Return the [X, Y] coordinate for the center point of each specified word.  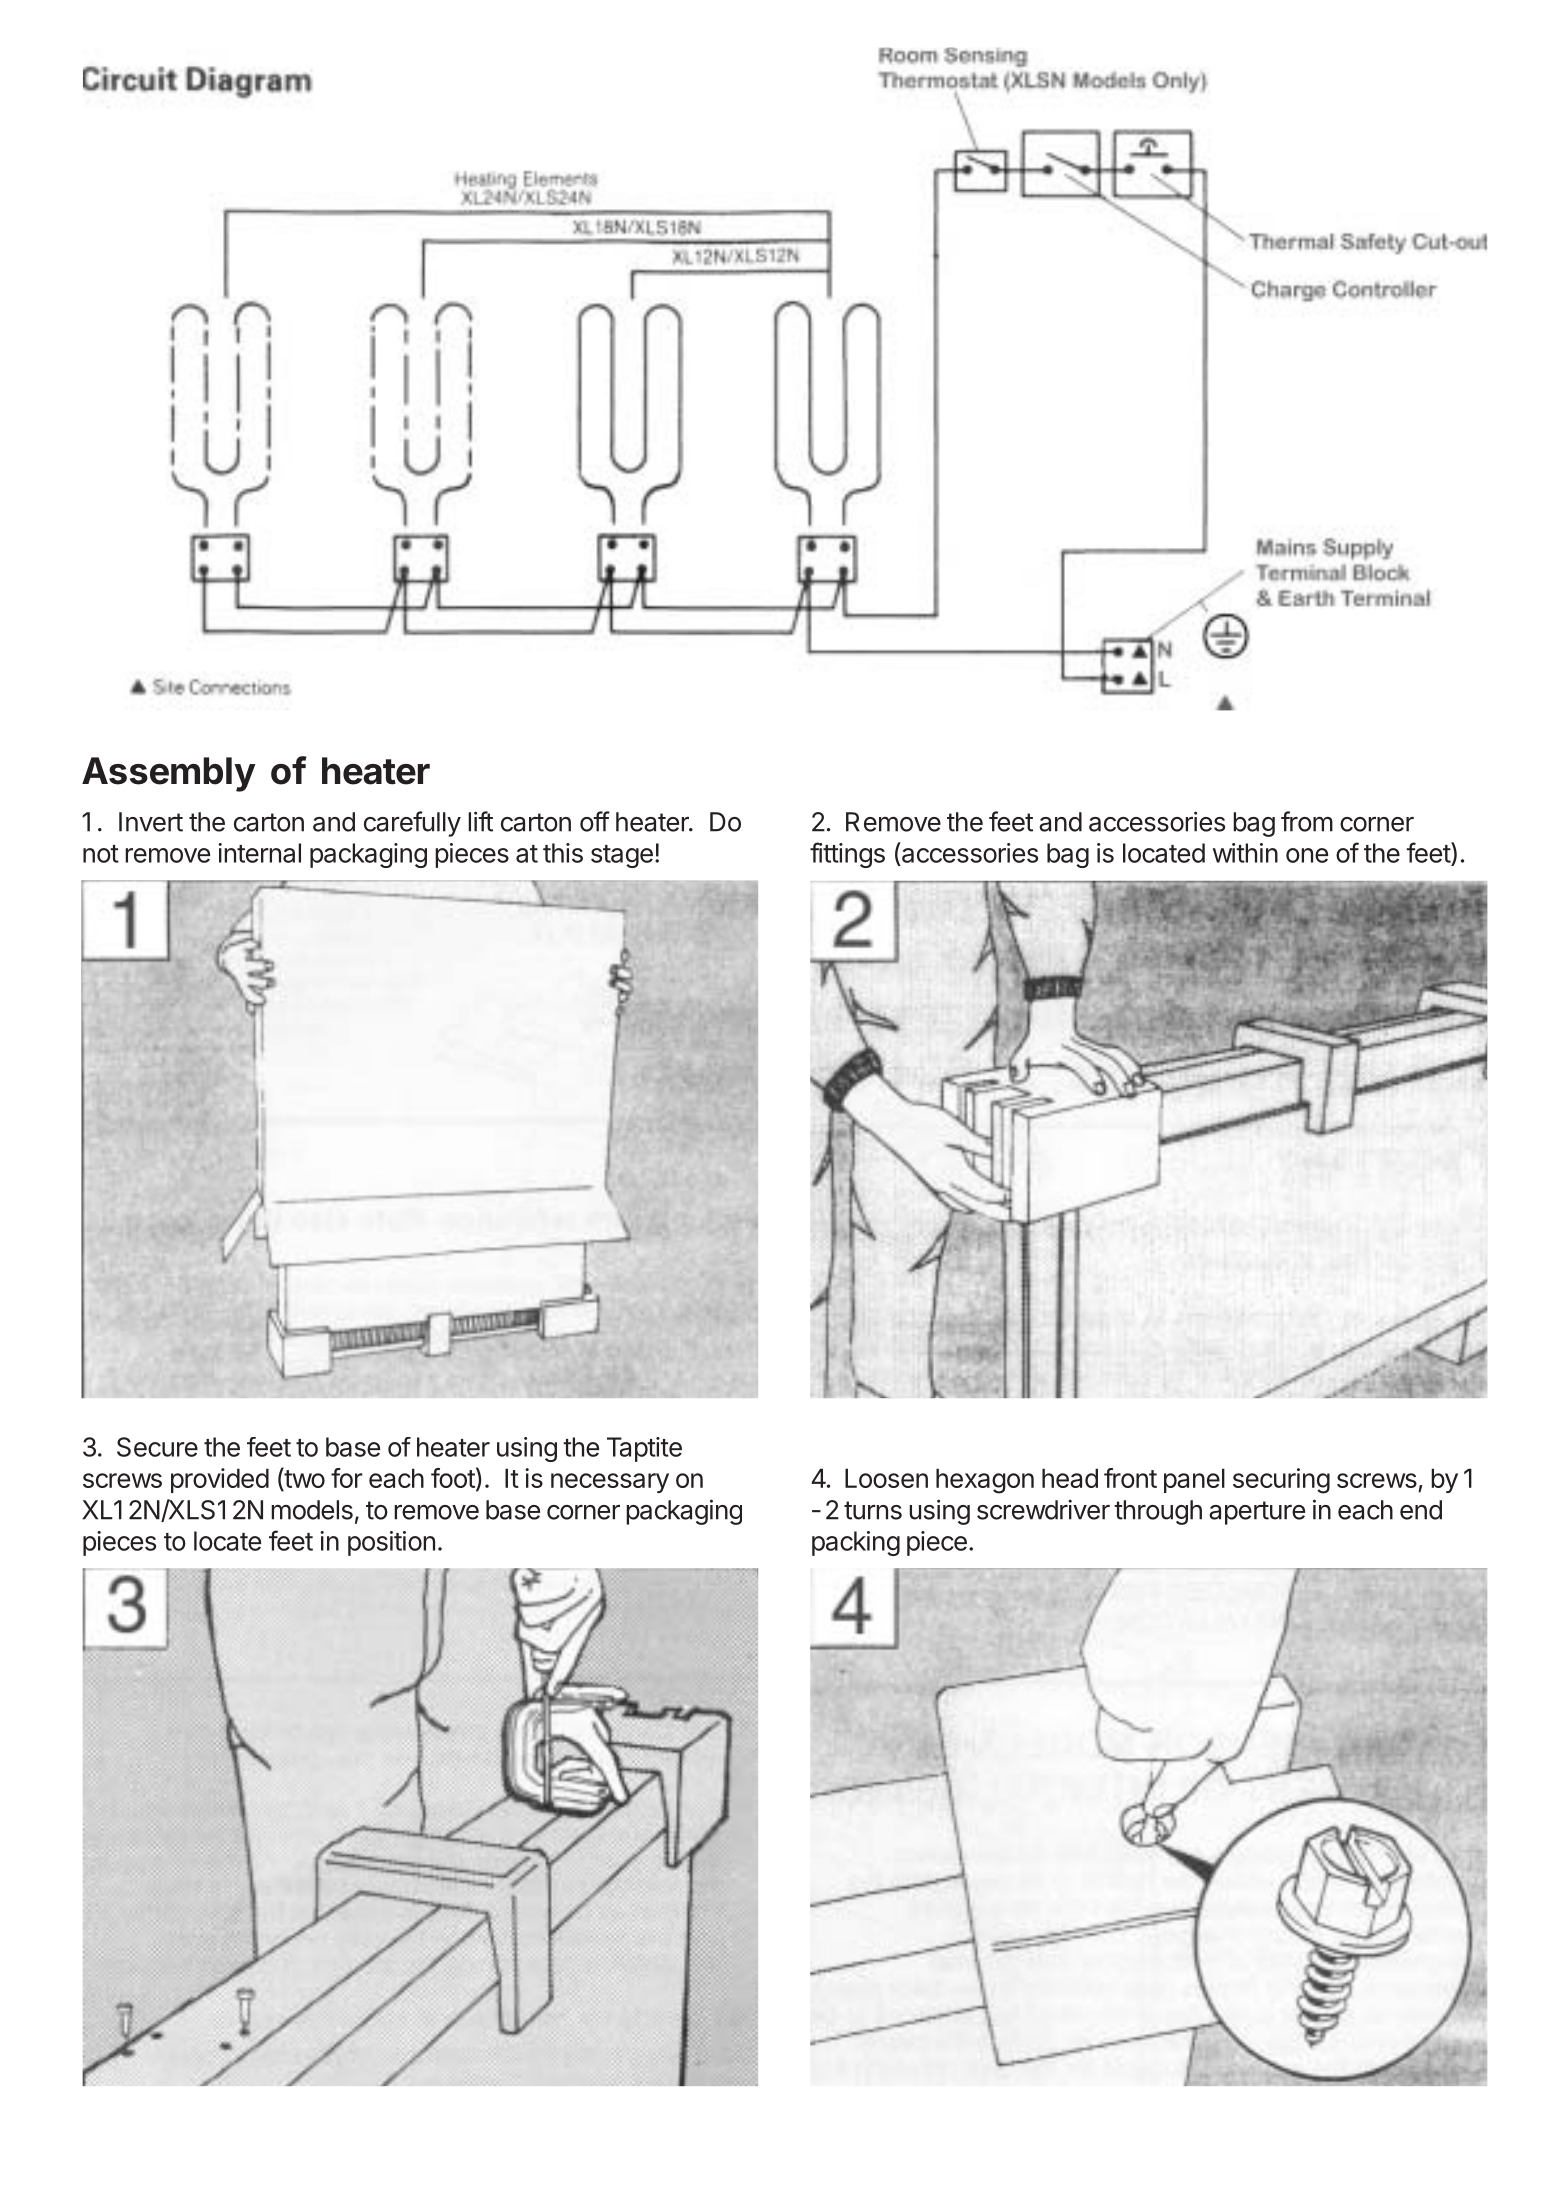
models [312, 1510]
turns [873, 1510]
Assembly [169, 774]
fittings [847, 855]
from [1307, 821]
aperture [1257, 1513]
